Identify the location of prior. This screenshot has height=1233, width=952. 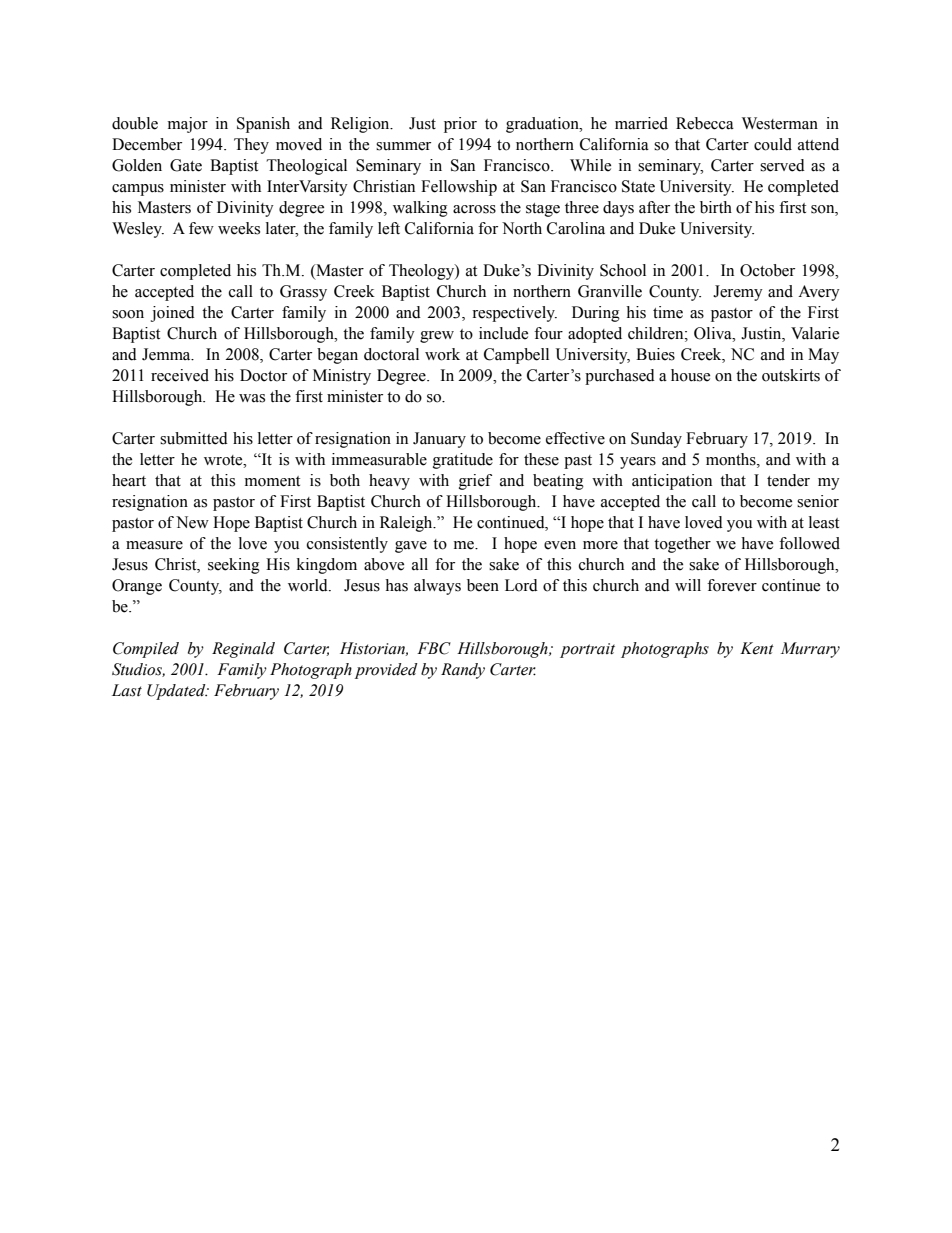
(460, 125).
